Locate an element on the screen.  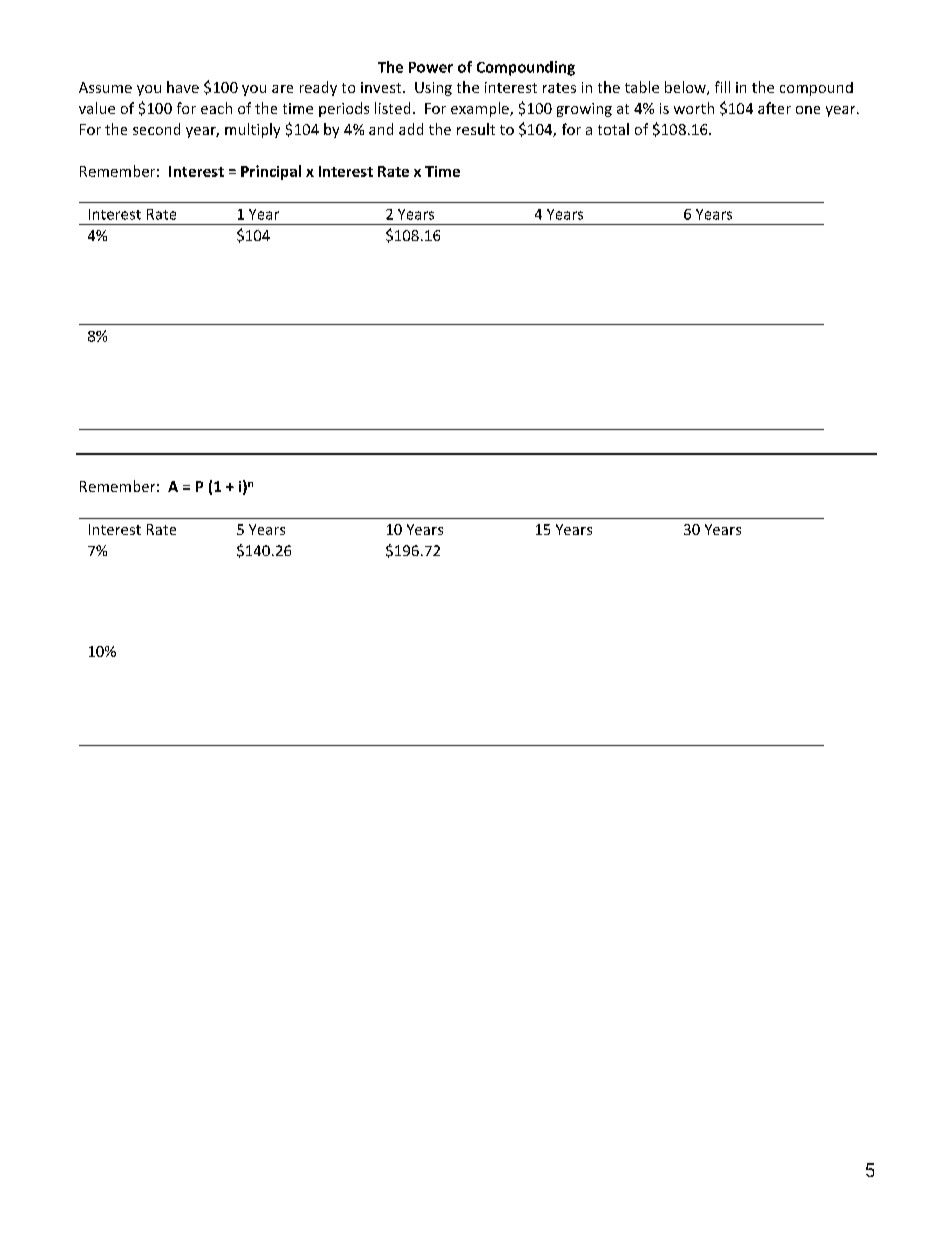
have is located at coordinates (183, 87).
